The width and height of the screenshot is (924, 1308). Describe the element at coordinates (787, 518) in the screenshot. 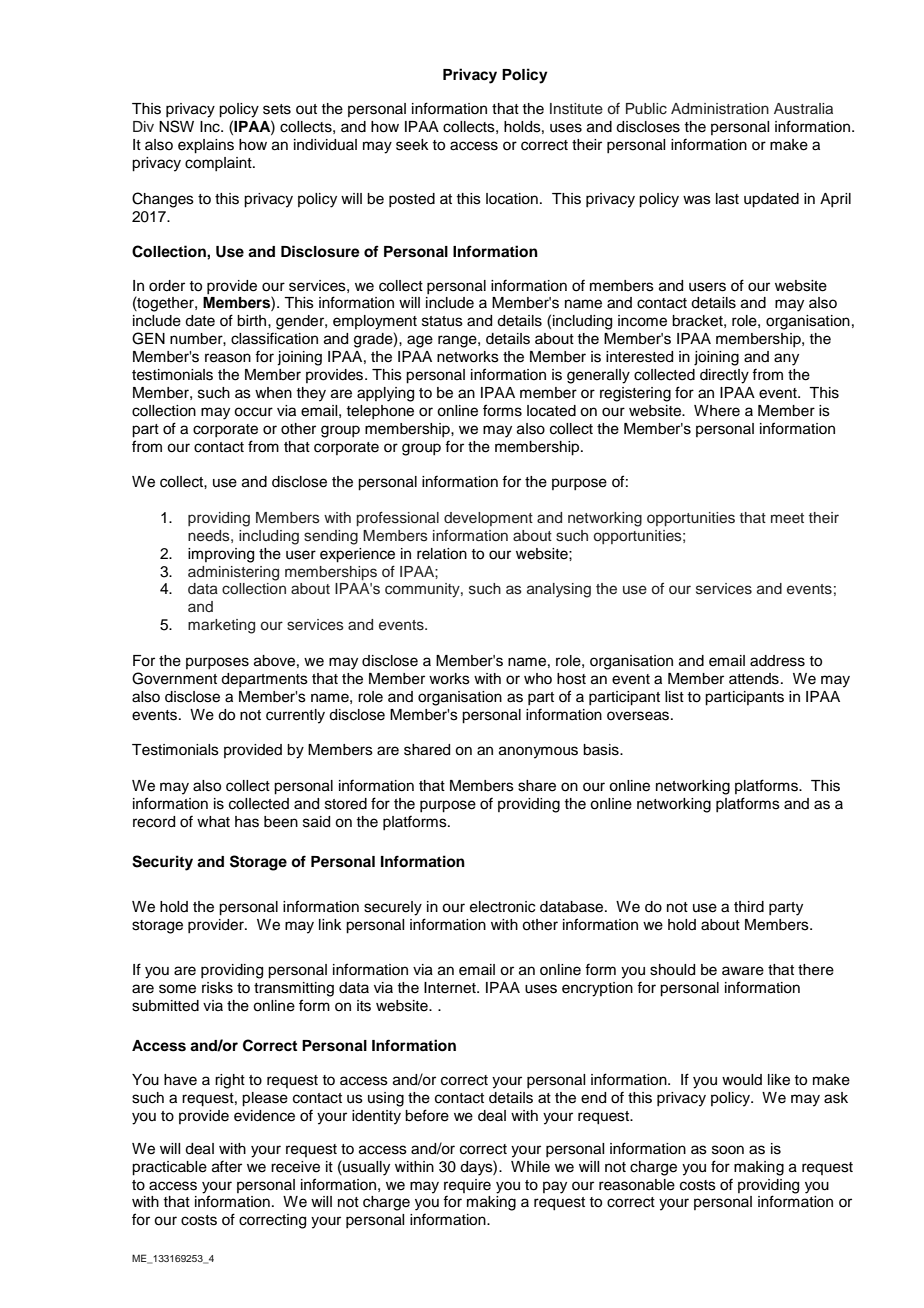

I see `meet` at that location.
